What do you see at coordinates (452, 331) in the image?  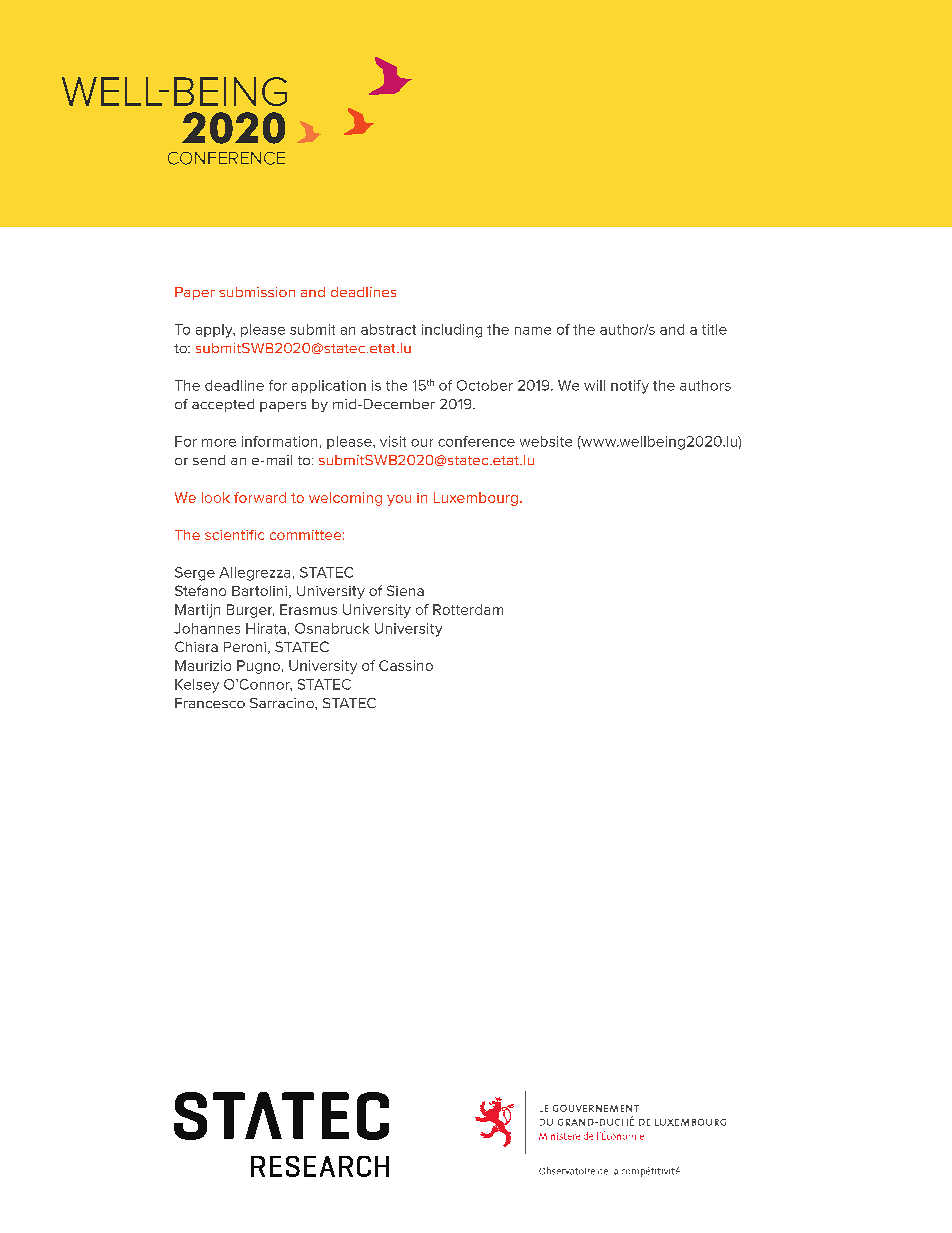 I see `including` at bounding box center [452, 331].
